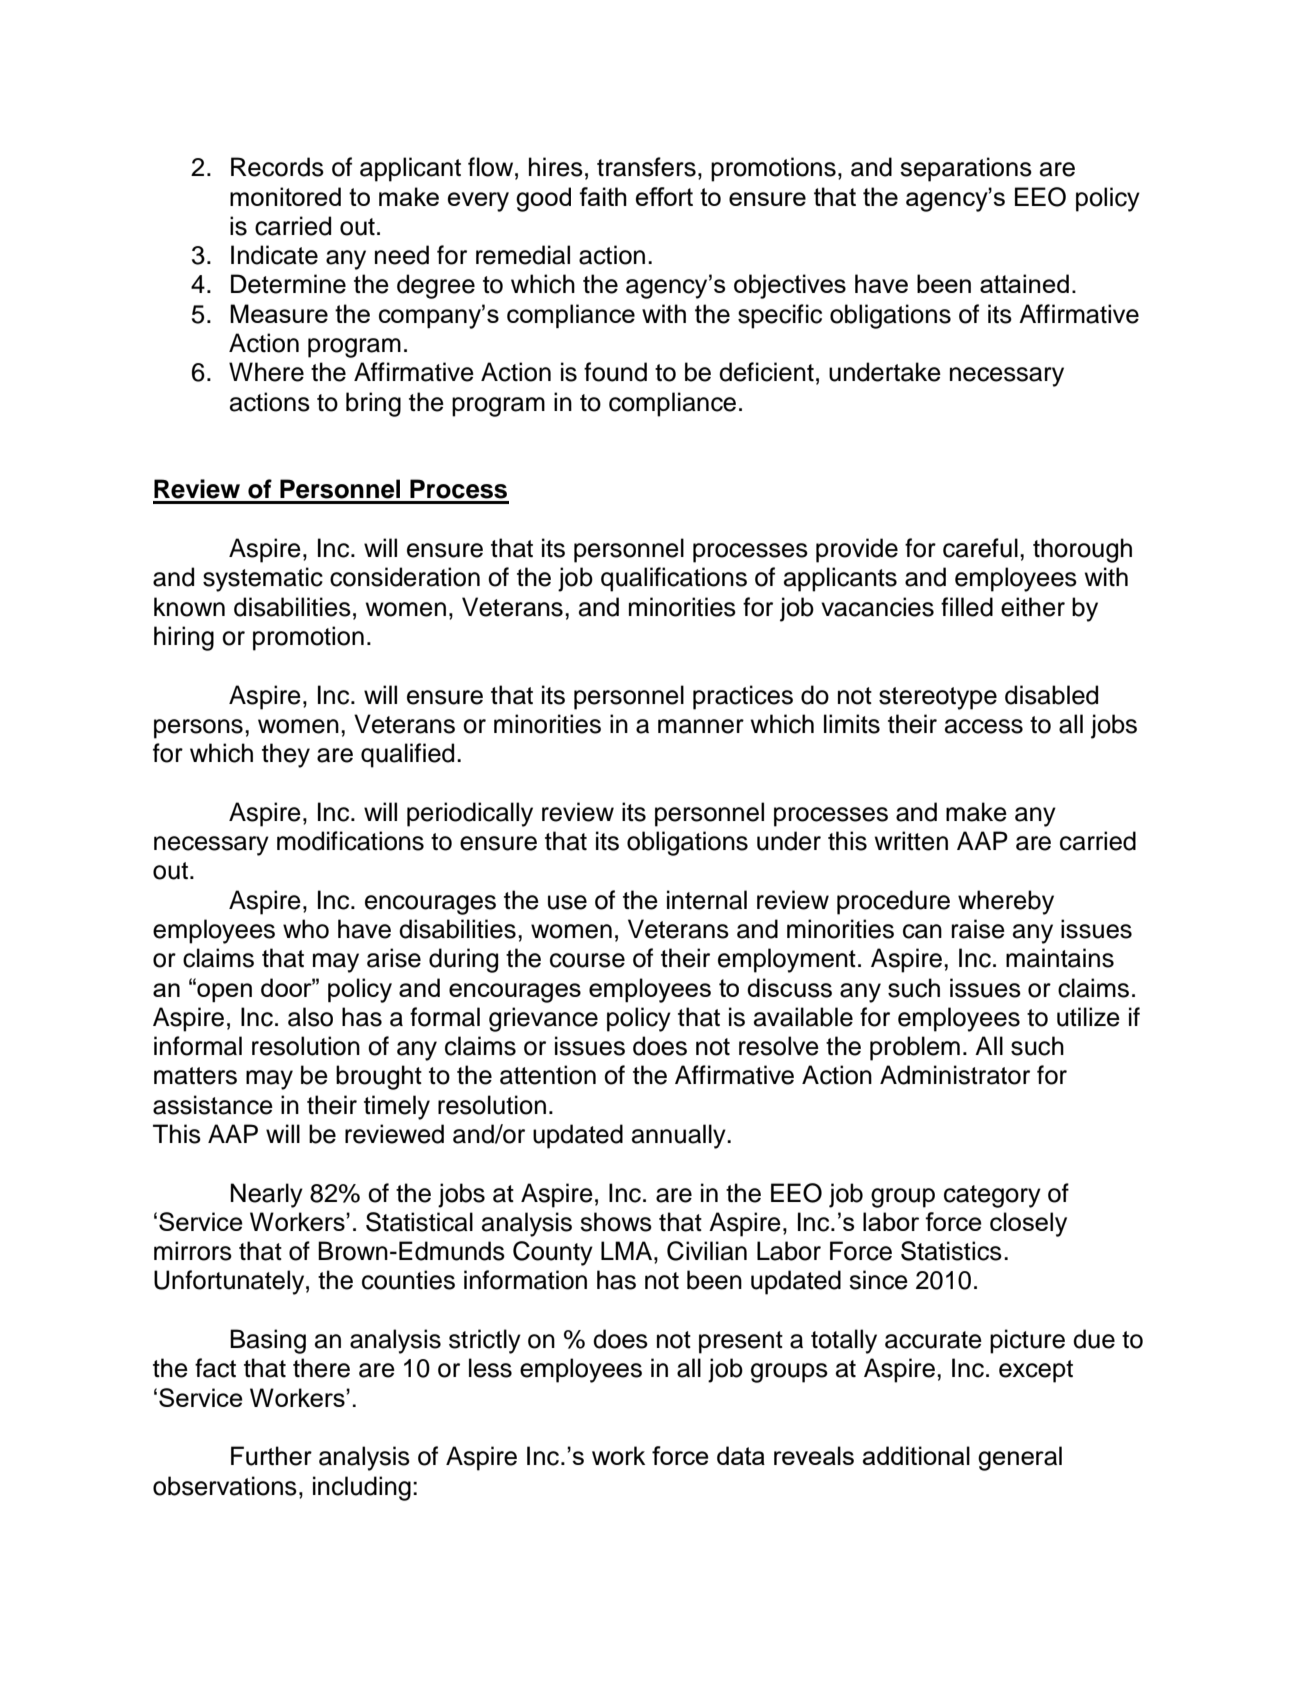 Image resolution: width=1299 pixels, height=1681 pixels. What do you see at coordinates (1020, 1458) in the image?
I see `general` at bounding box center [1020, 1458].
